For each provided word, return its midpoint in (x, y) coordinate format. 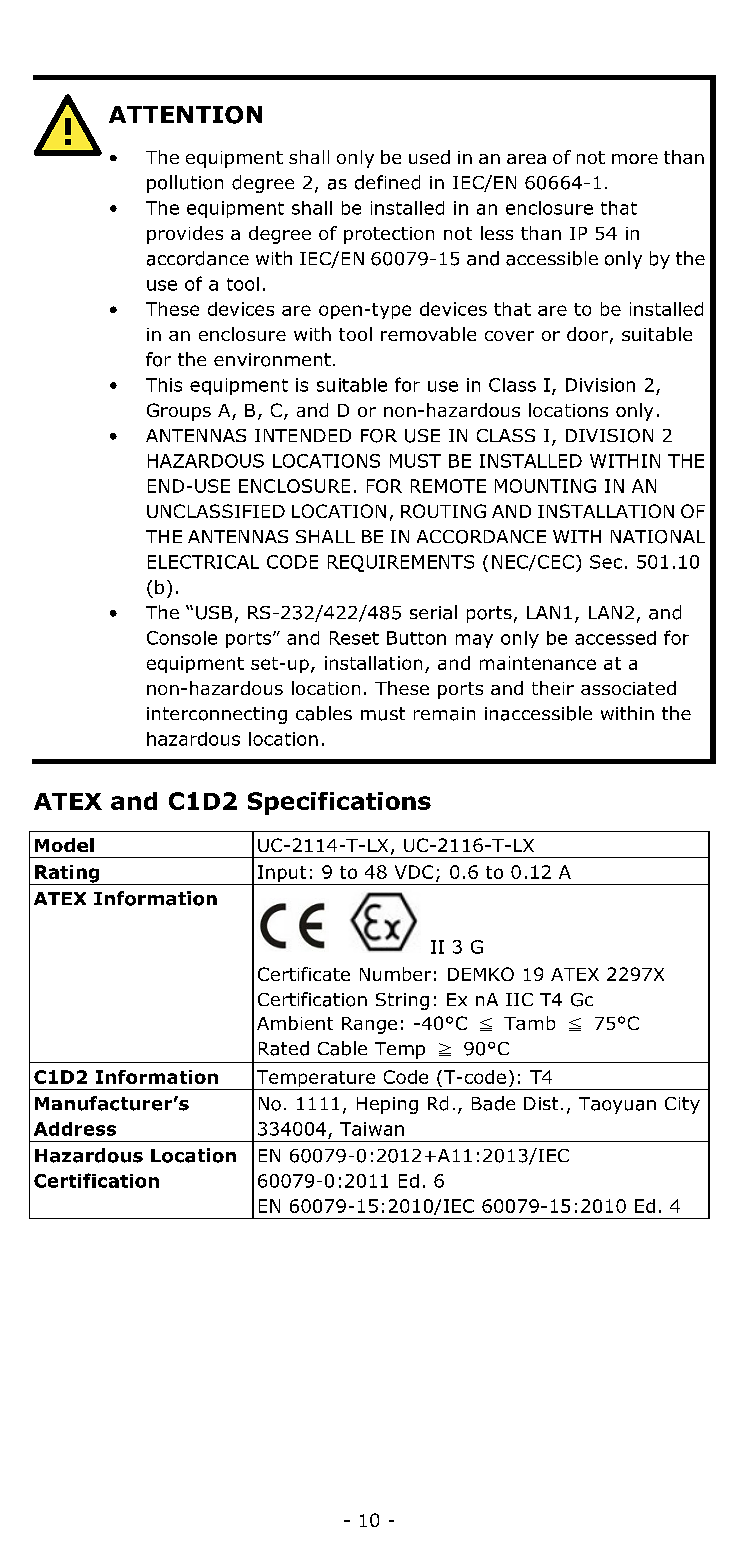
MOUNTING (545, 486)
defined (387, 182)
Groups (179, 412)
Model (64, 845)
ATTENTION (185, 115)
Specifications (339, 803)
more (635, 159)
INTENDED (303, 435)
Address (75, 1129)
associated (628, 688)
